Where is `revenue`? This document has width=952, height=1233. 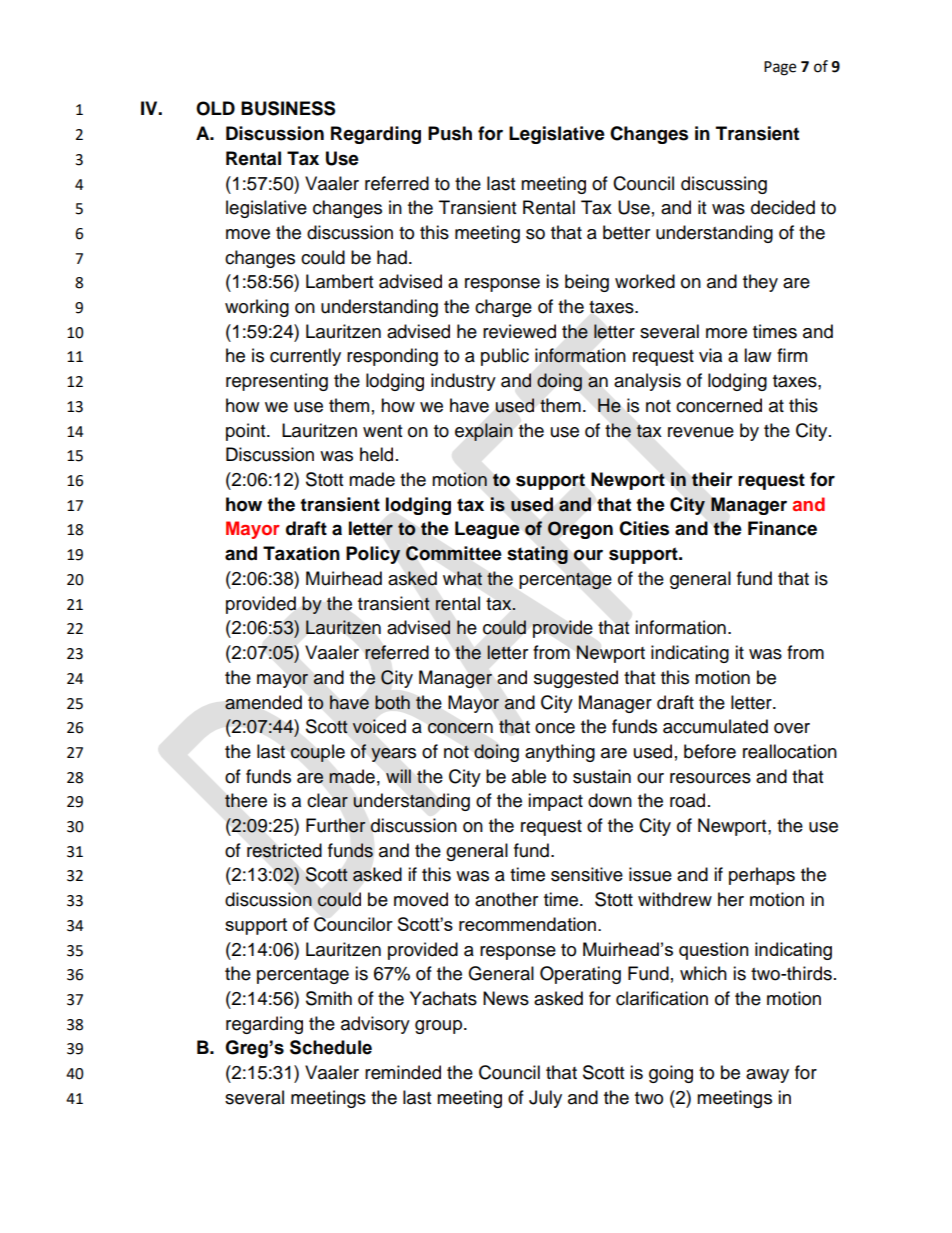 revenue is located at coordinates (701, 432).
